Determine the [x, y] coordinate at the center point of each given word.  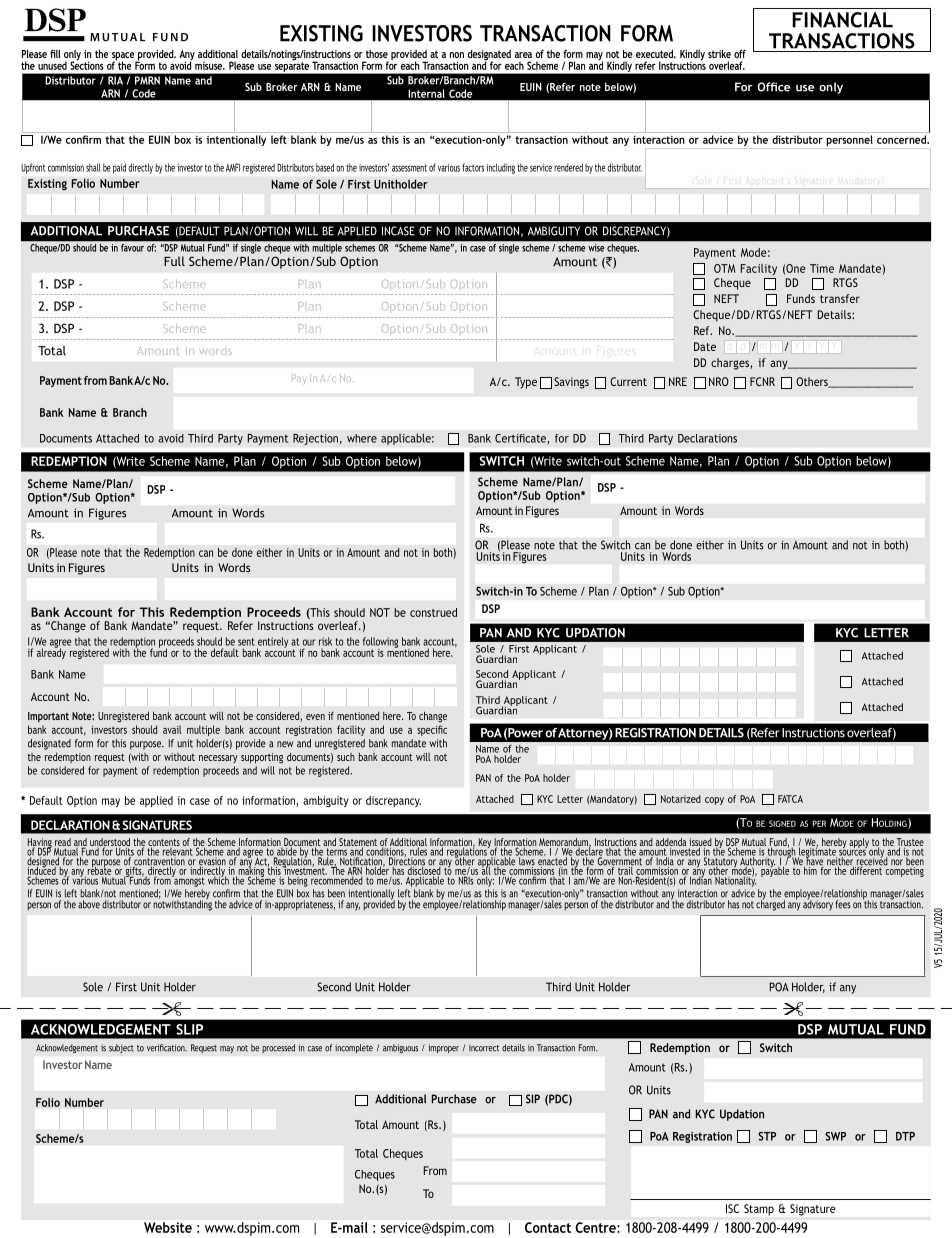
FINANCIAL [842, 20]
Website [168, 1227]
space [124, 57]
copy [714, 801]
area [523, 55]
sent [246, 642]
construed [433, 612]
